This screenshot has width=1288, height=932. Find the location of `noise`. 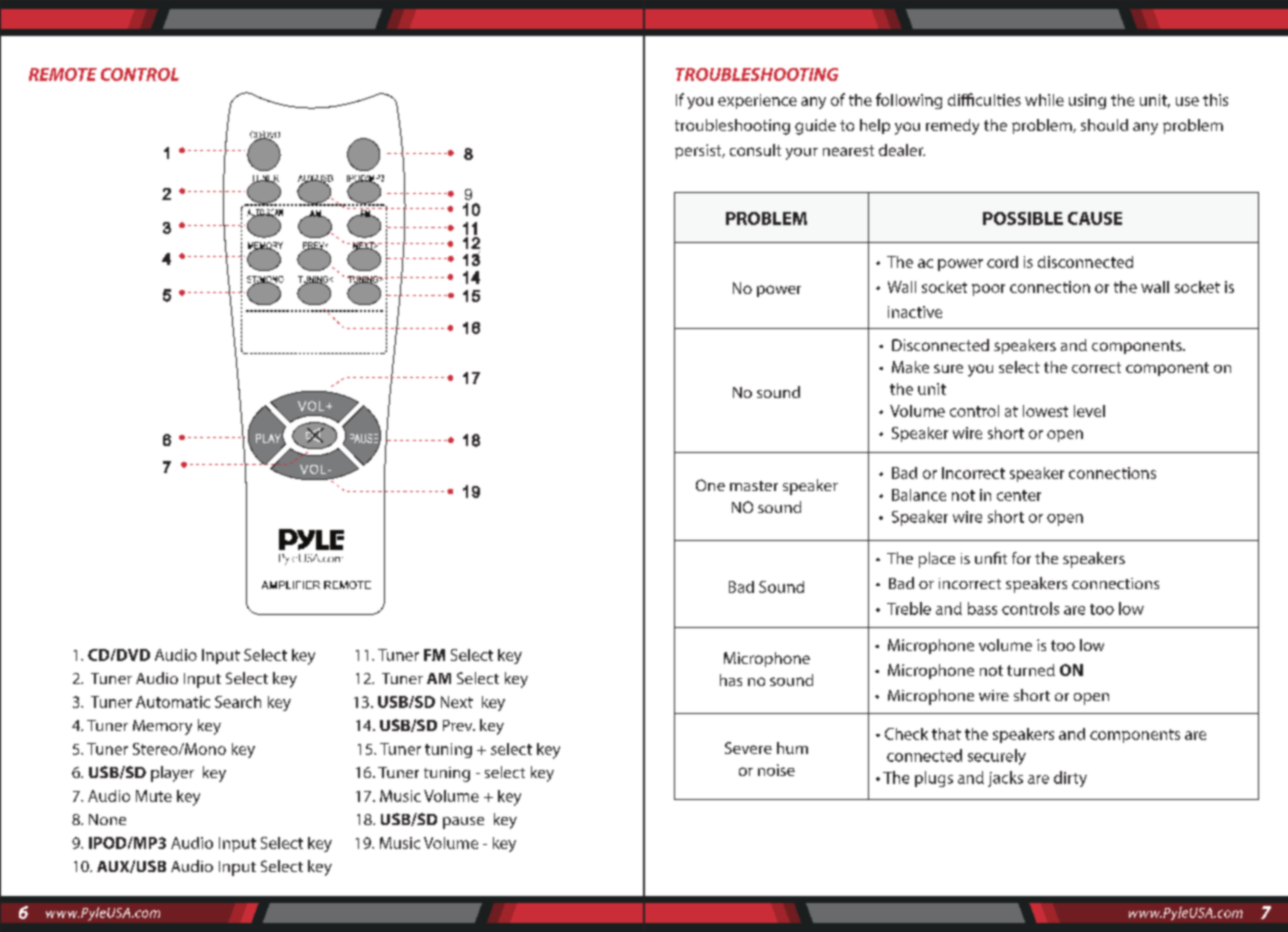

noise is located at coordinates (776, 770).
